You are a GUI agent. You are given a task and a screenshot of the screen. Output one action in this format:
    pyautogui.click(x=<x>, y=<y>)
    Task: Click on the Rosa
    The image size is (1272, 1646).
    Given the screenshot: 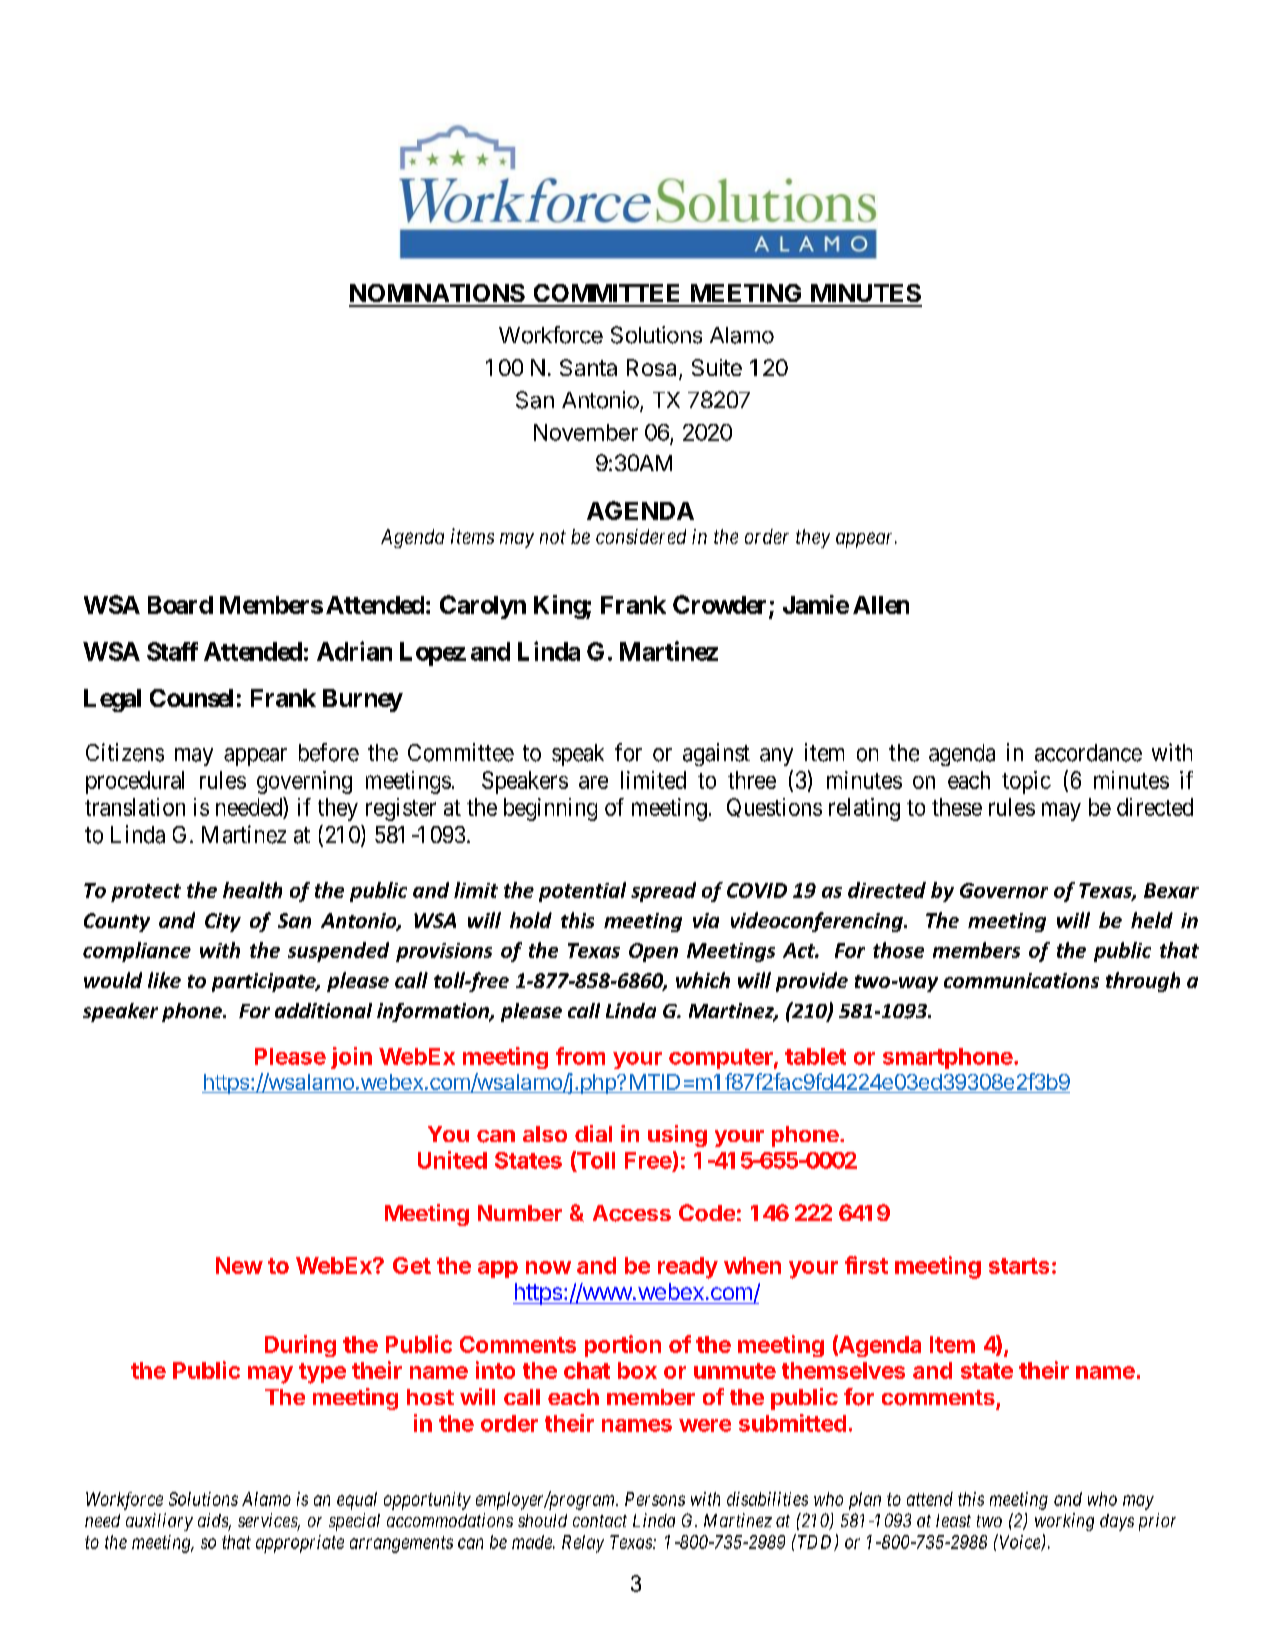 What is the action you would take?
    pyautogui.click(x=653, y=369)
